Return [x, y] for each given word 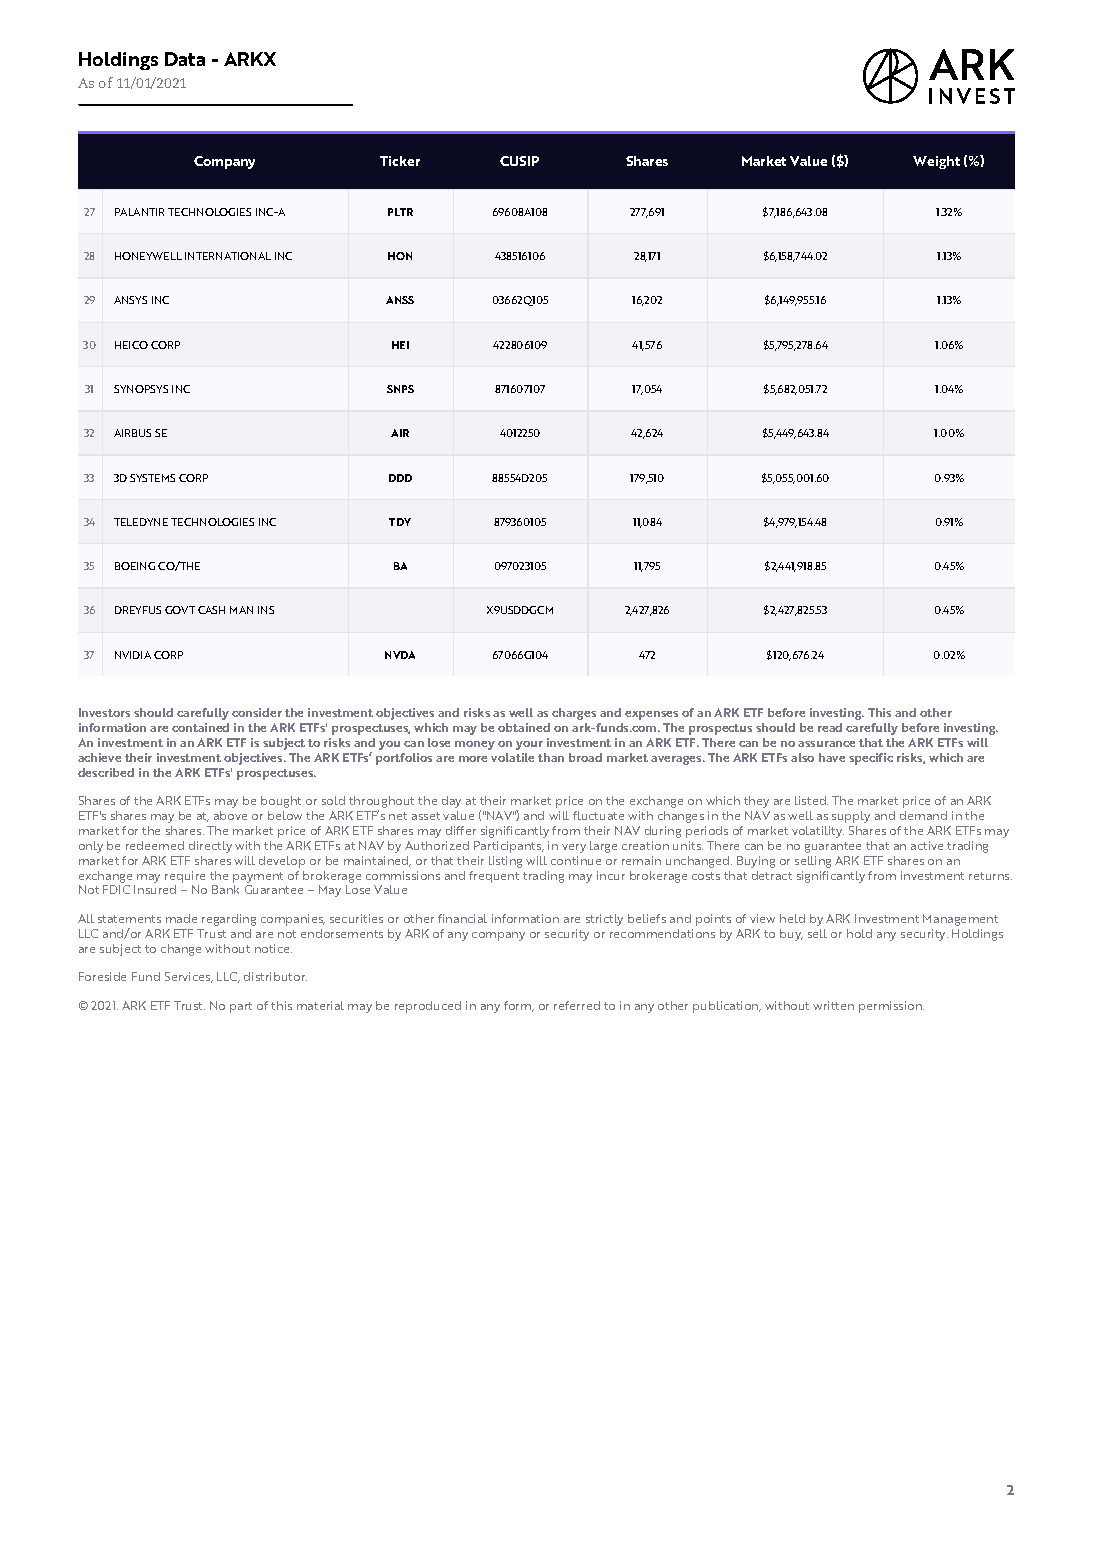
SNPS [400, 389]
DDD [400, 478]
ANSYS [130, 300]
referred [577, 1005]
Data [185, 59]
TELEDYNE [141, 522]
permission [891, 1007]
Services [189, 977]
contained [200, 727]
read [830, 727]
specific [871, 759]
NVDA [400, 655]
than [551, 757]
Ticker [400, 161]
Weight [936, 162]
